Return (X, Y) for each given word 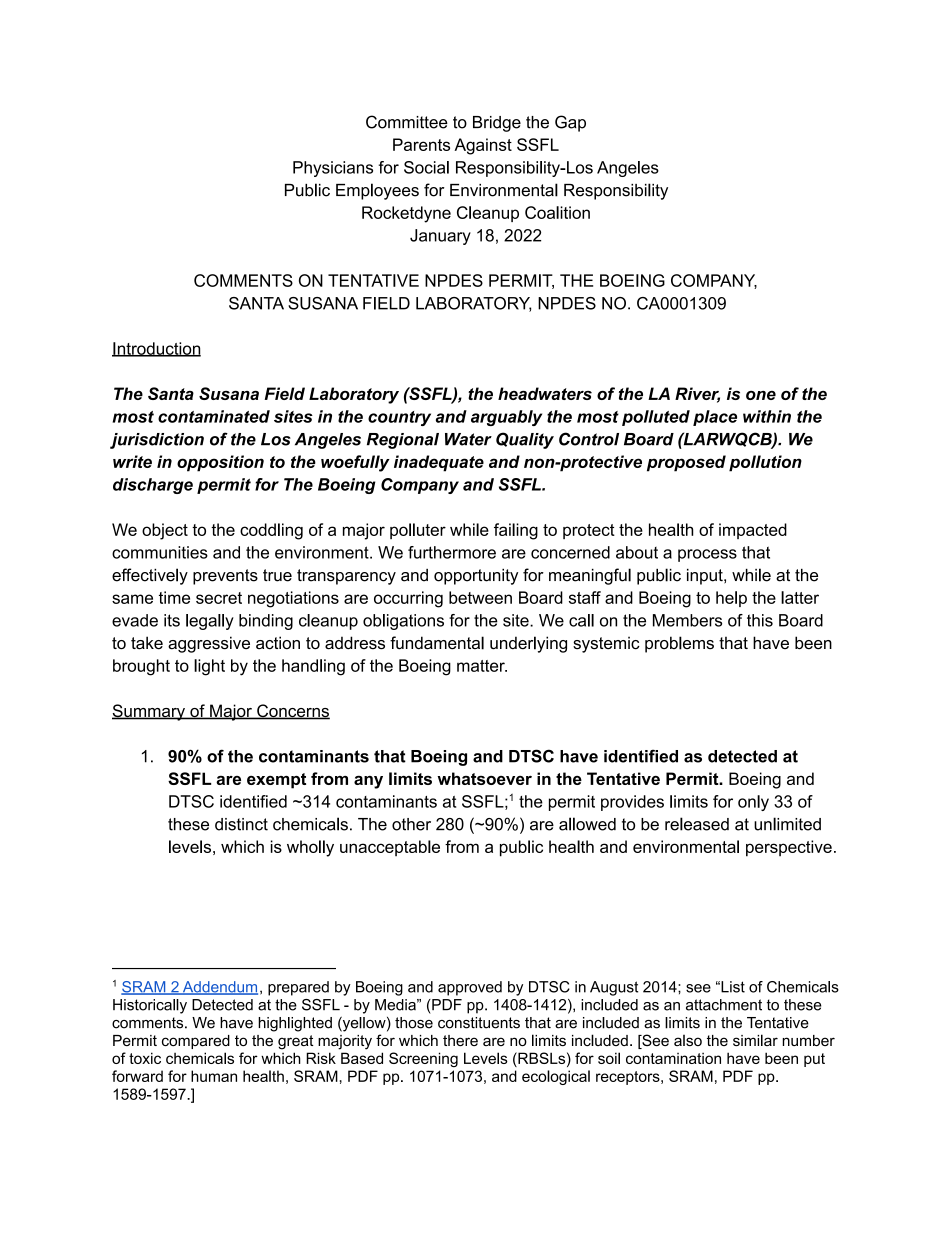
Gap (570, 123)
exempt (276, 781)
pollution (765, 463)
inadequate (439, 463)
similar (755, 1040)
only (753, 803)
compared (196, 1042)
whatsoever (484, 778)
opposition (220, 463)
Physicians (333, 169)
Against (483, 146)
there (460, 1040)
